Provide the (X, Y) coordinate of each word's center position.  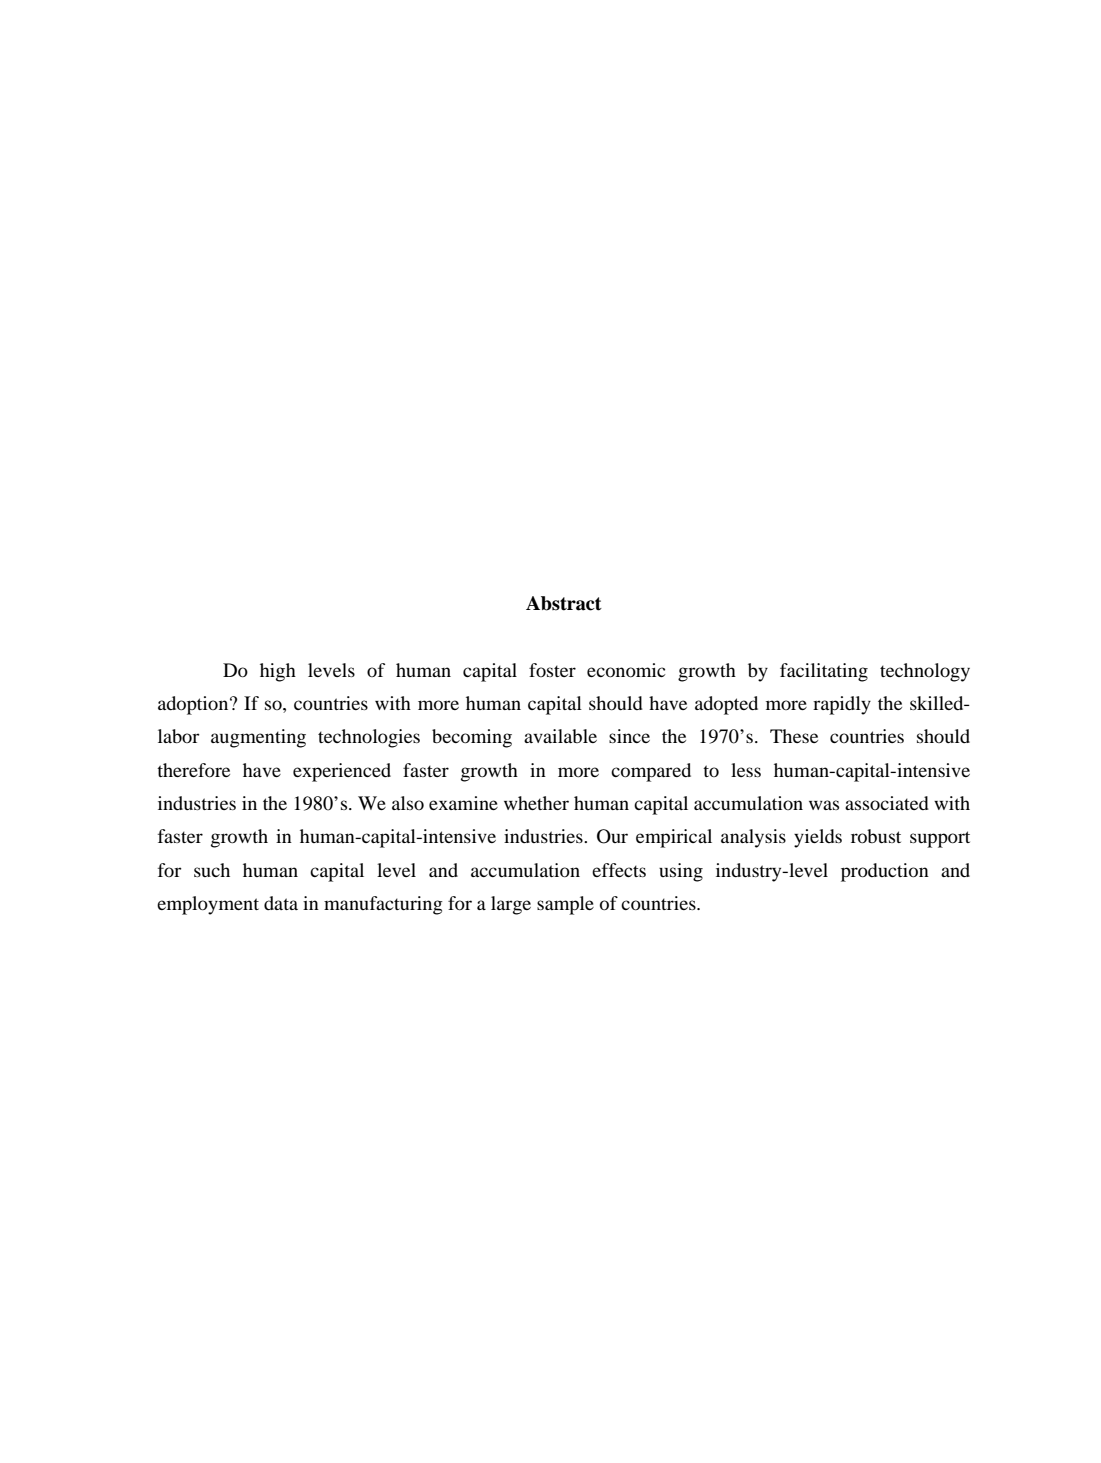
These (794, 736)
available (560, 736)
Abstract (564, 603)
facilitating (824, 672)
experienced (342, 772)
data (281, 903)
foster (552, 670)
